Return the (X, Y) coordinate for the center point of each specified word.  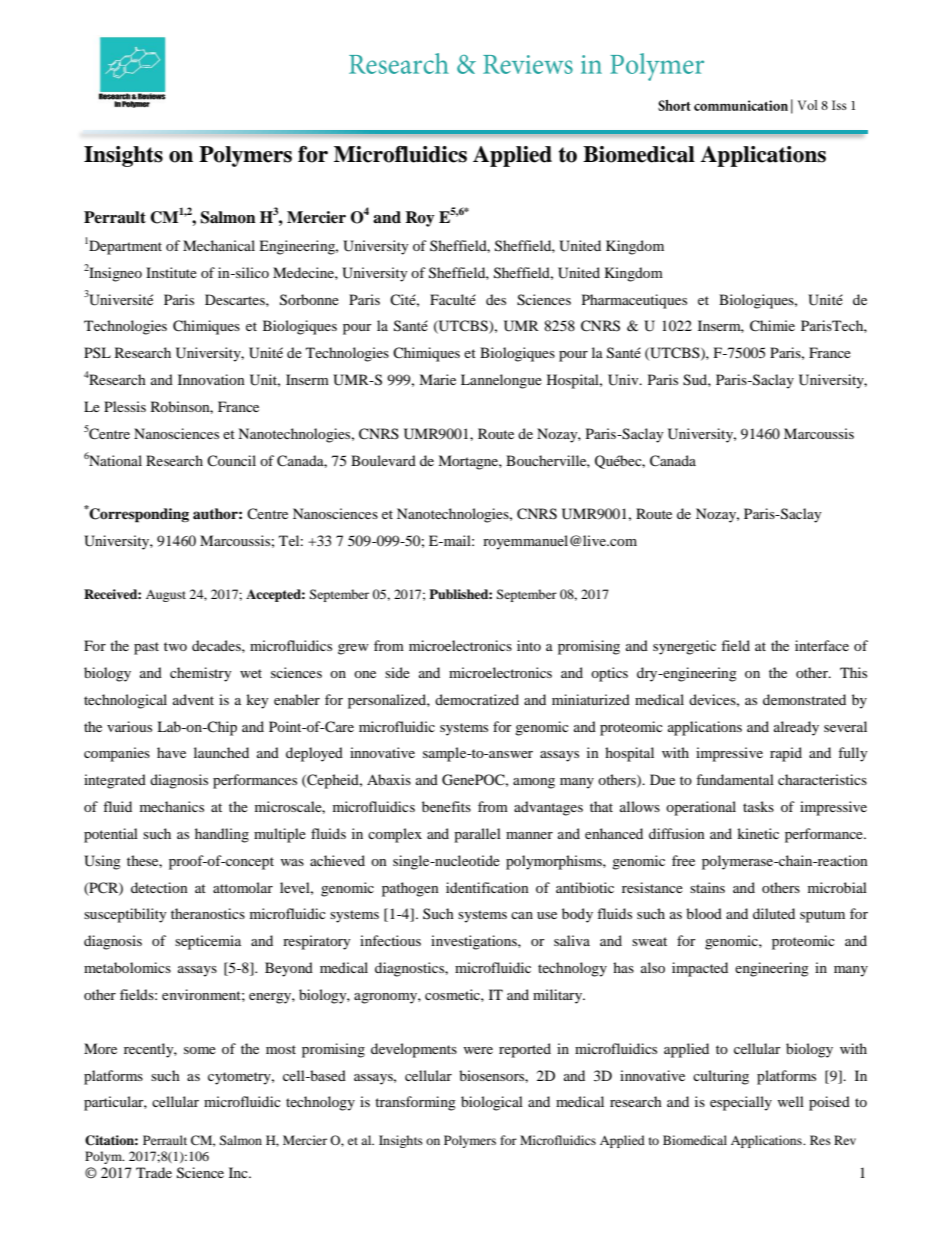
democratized (477, 699)
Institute (171, 272)
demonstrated (804, 699)
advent (193, 699)
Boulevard (383, 460)
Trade (154, 1172)
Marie (437, 379)
